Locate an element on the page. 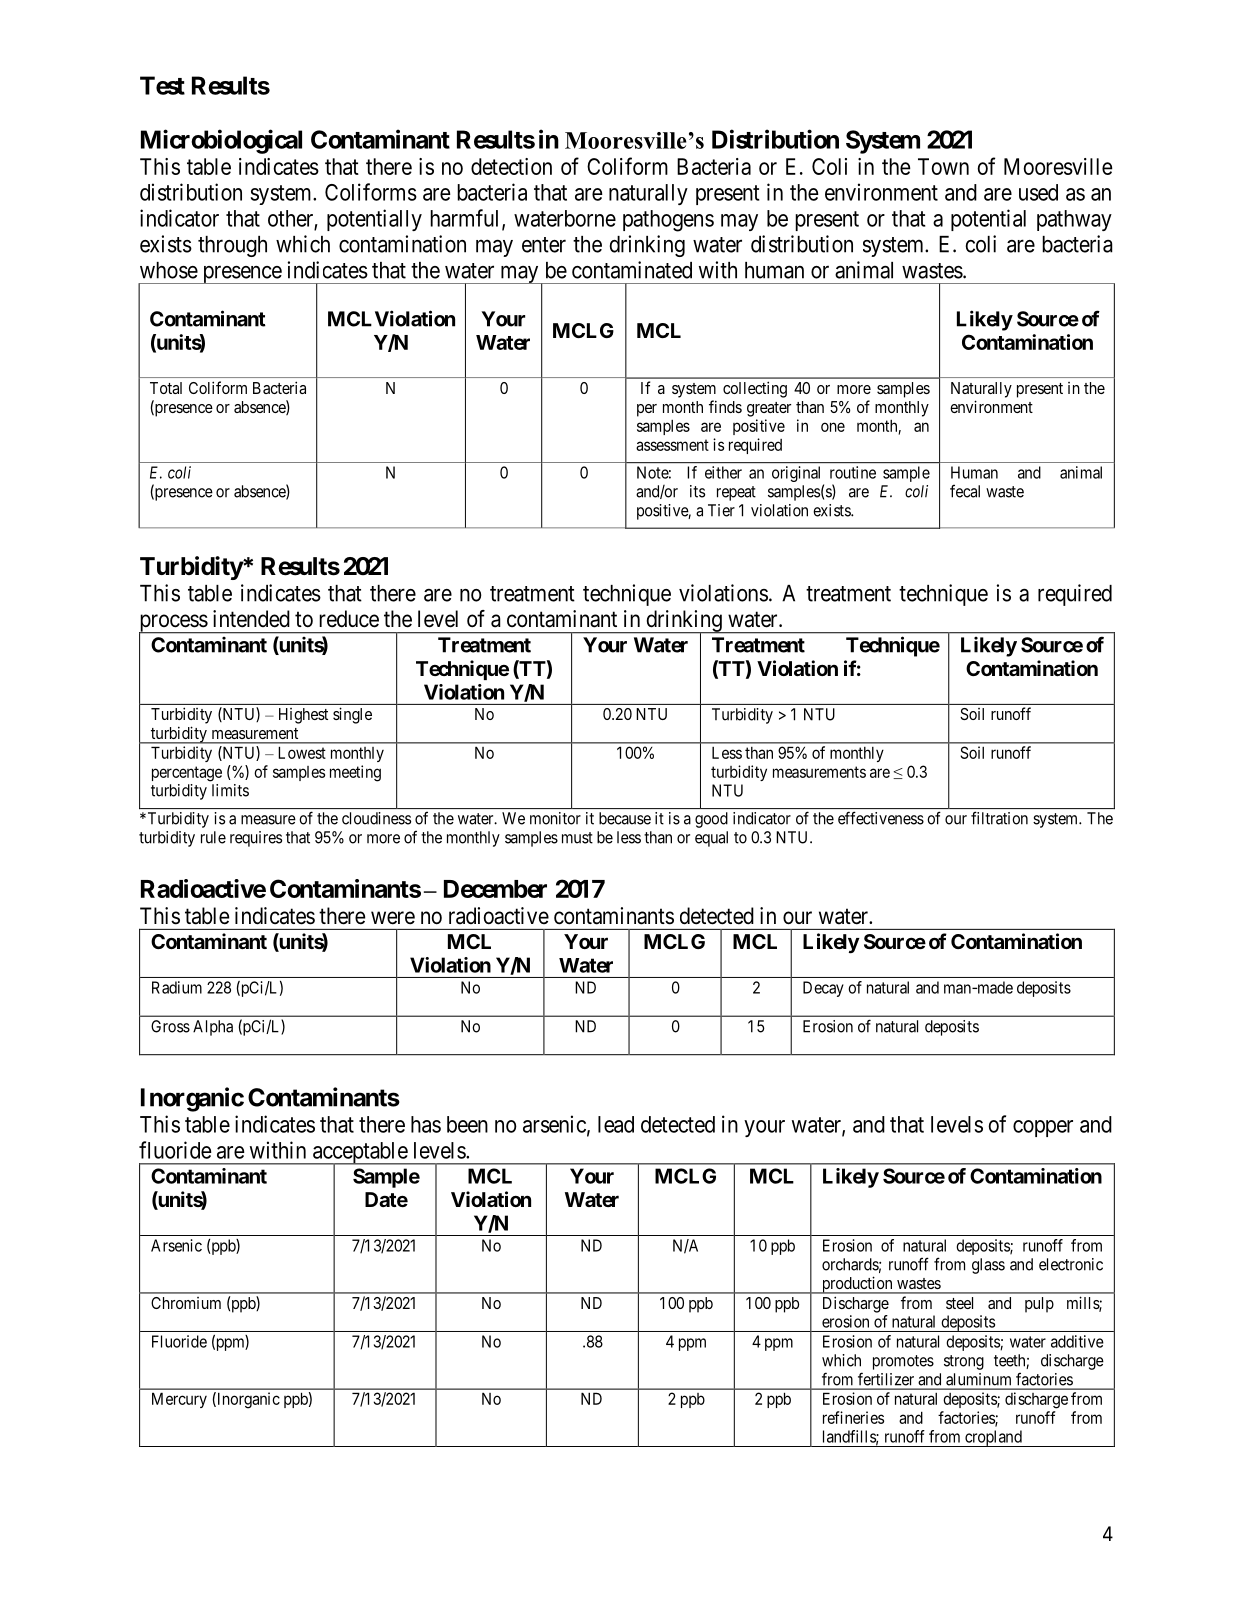 The image size is (1251, 1619). Town is located at coordinates (943, 166).
